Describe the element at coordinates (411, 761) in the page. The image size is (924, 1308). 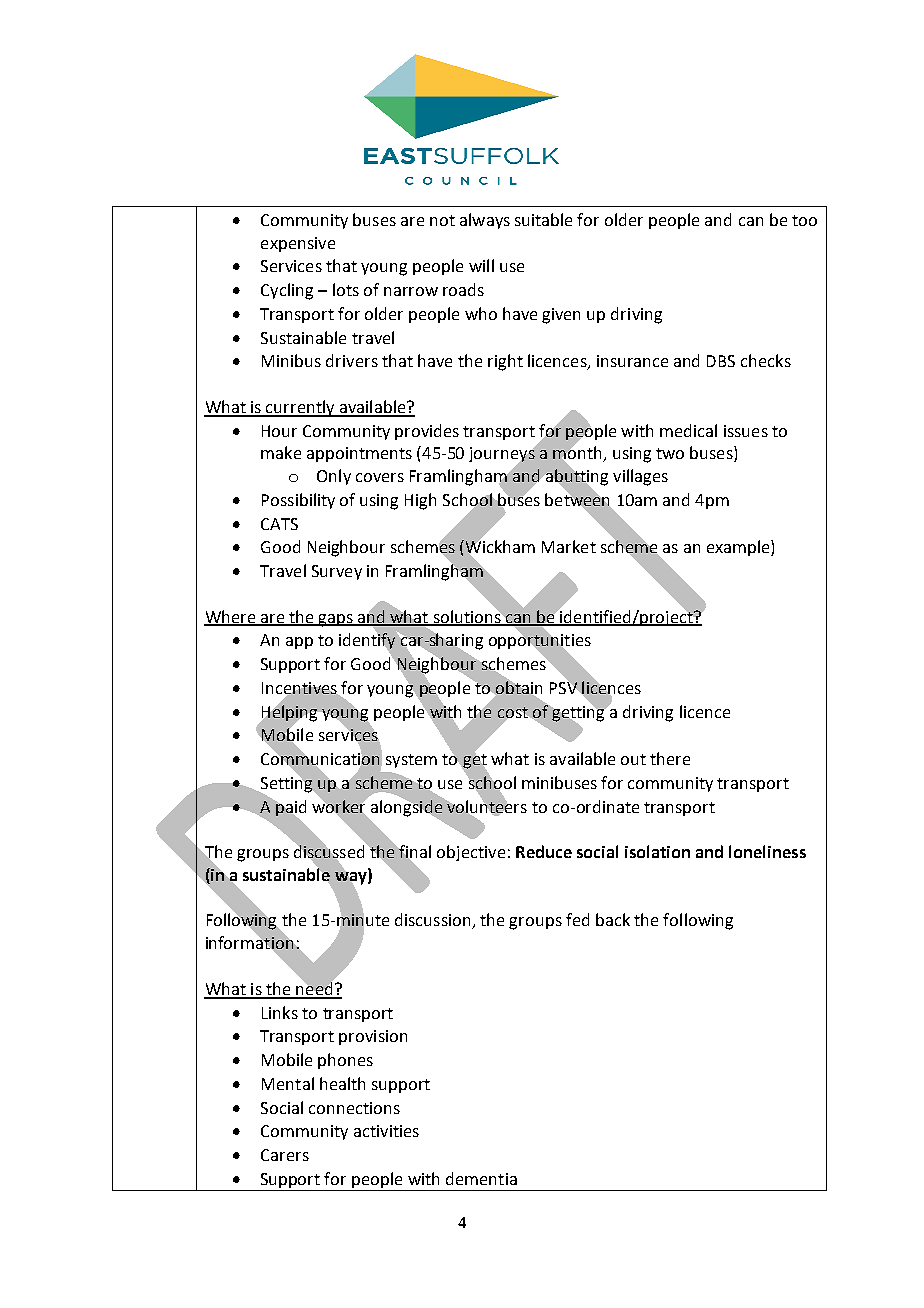
I see `system` at that location.
